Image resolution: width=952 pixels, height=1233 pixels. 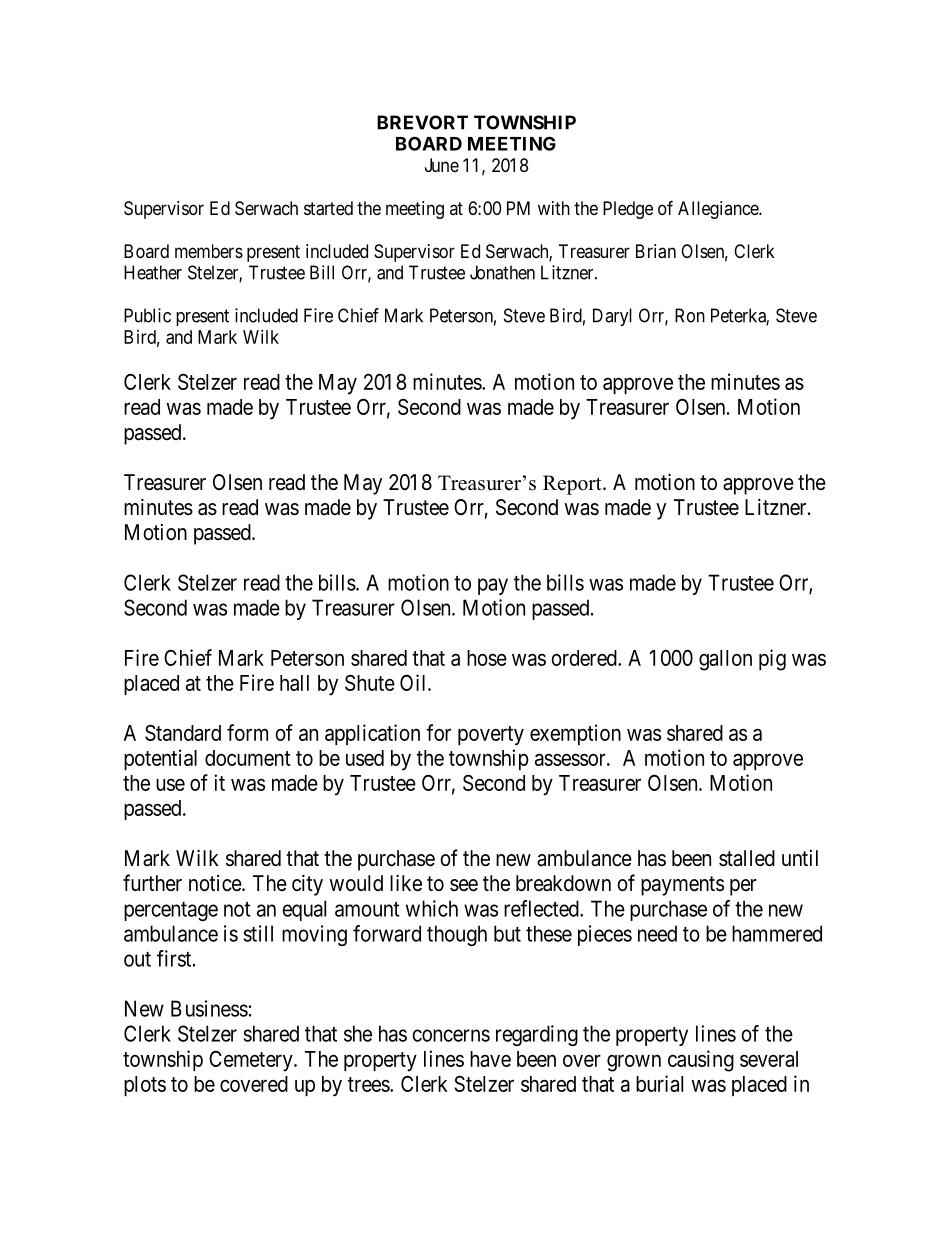 What do you see at coordinates (573, 485) in the image?
I see `Report` at bounding box center [573, 485].
